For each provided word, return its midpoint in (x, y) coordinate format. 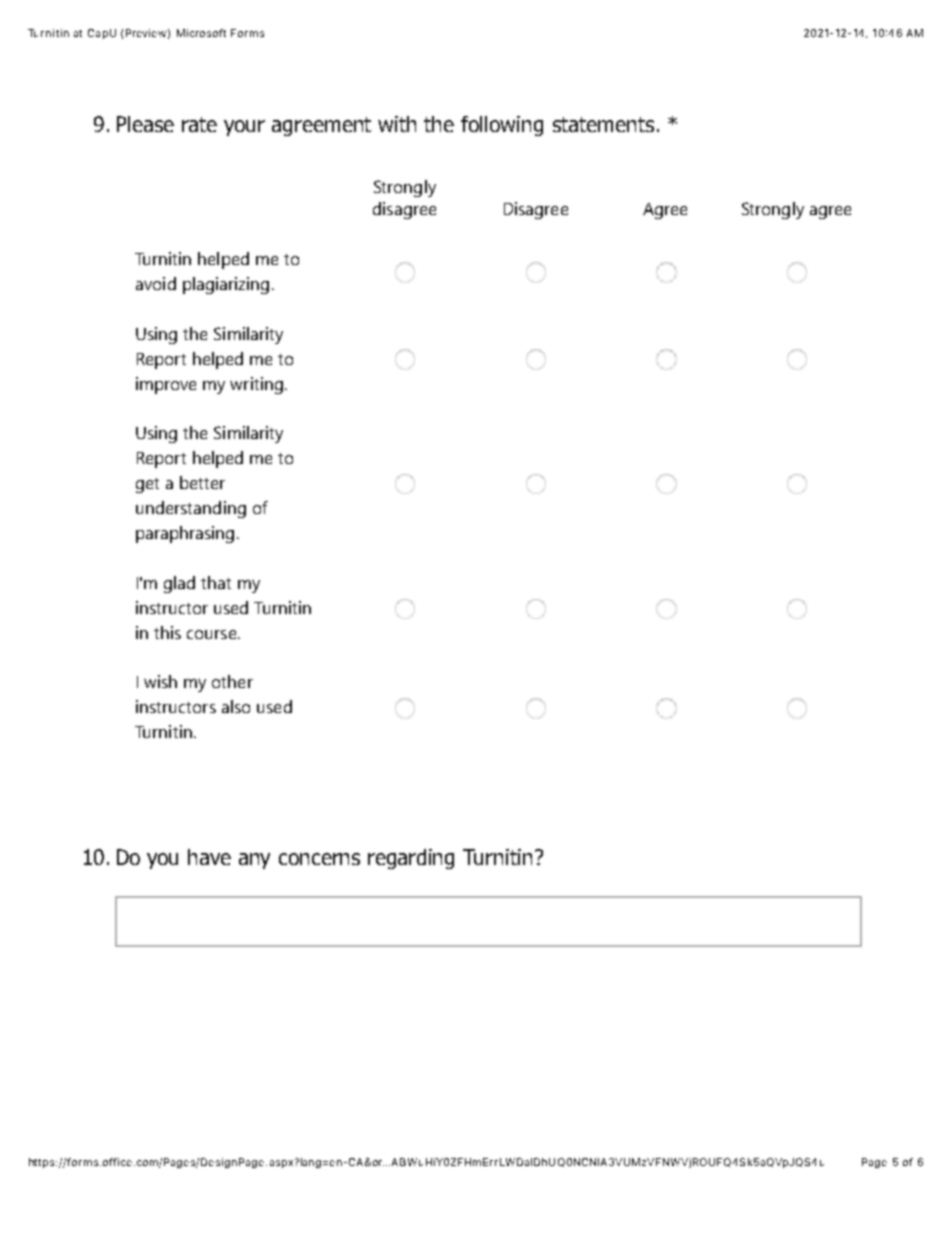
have (209, 857)
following (502, 126)
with (397, 124)
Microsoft (201, 33)
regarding (411, 859)
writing (256, 385)
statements (603, 124)
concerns (319, 859)
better (202, 482)
